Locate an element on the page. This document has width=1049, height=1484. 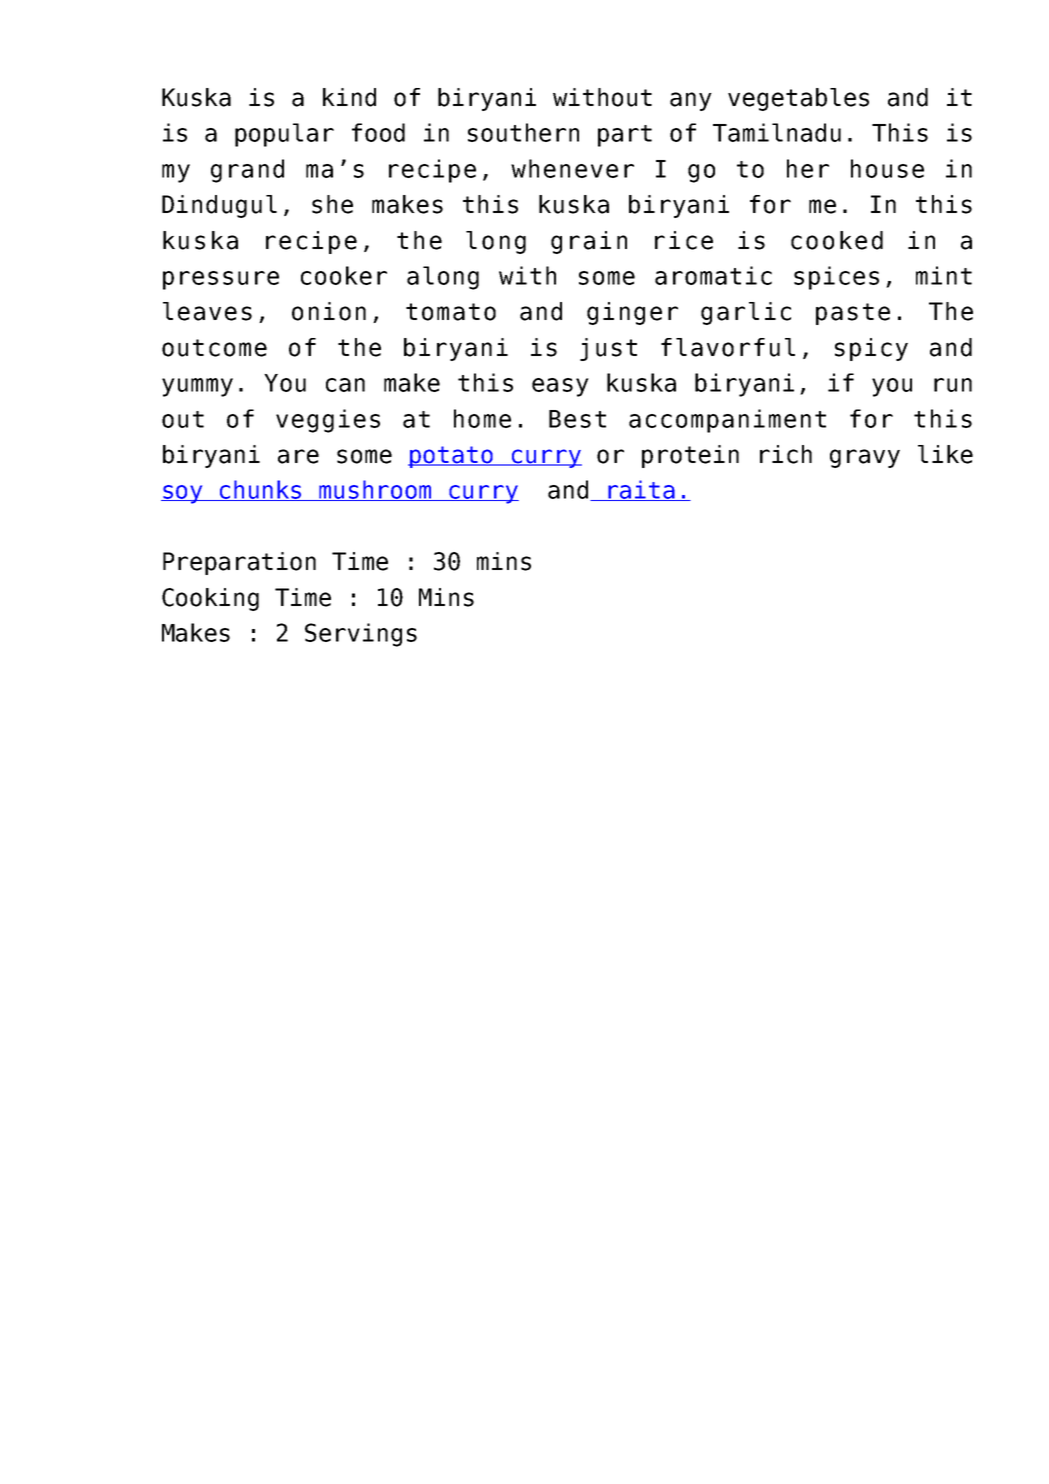
grain is located at coordinates (589, 242).
